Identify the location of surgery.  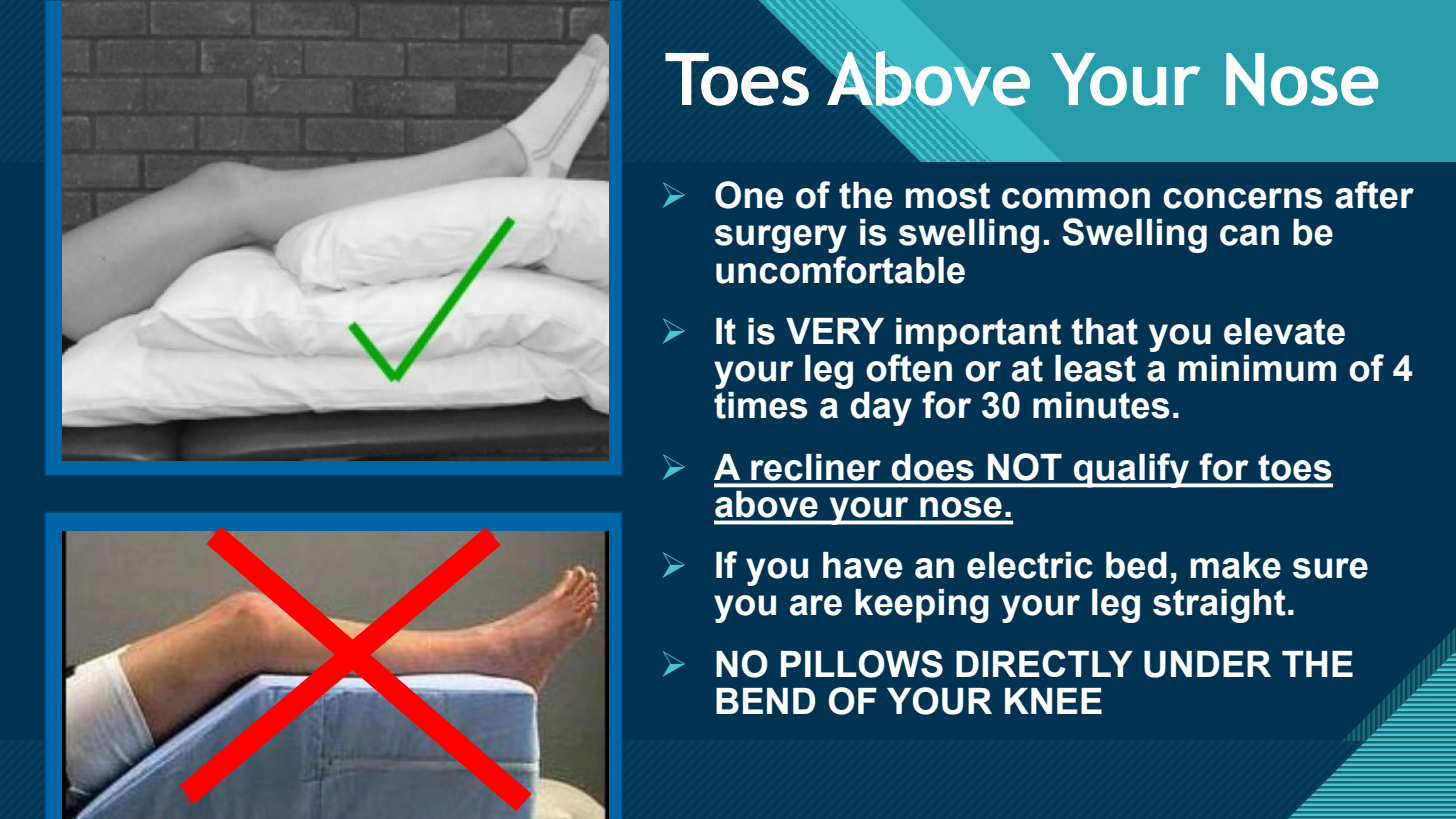
(781, 239).
